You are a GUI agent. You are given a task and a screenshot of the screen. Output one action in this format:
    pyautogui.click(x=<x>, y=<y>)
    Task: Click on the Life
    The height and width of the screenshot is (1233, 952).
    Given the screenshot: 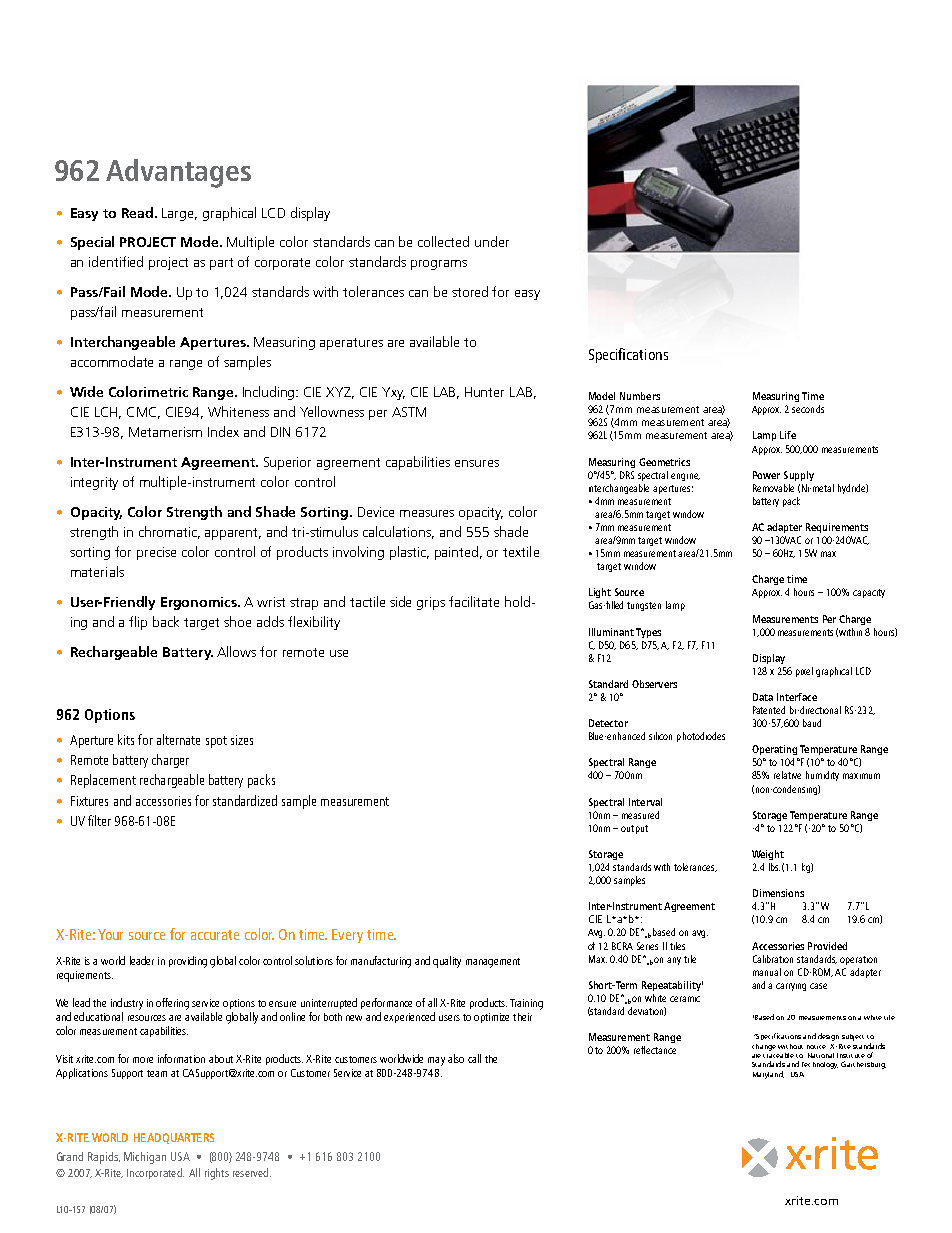 What is the action you would take?
    pyautogui.click(x=788, y=435)
